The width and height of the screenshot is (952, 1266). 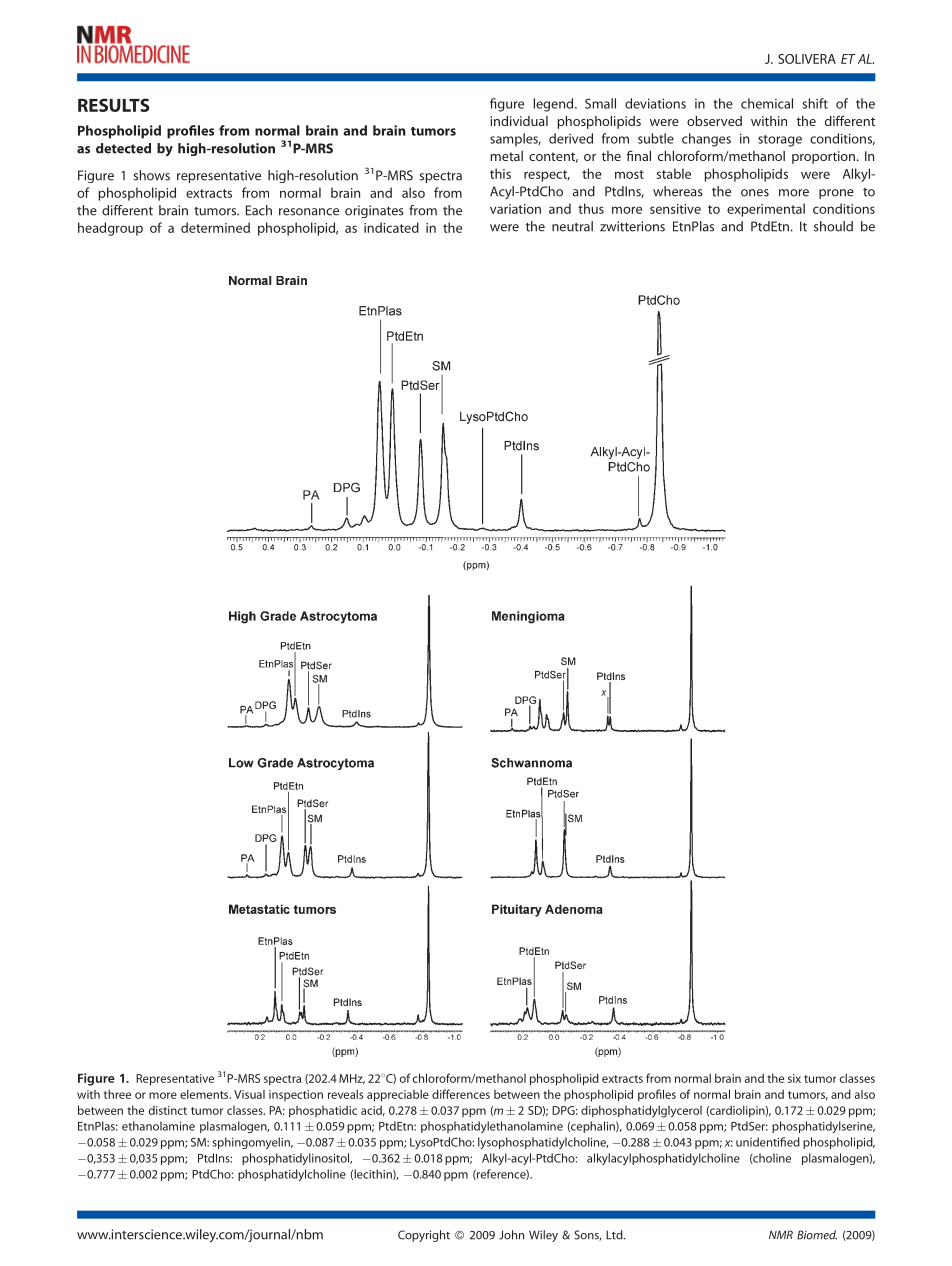 I want to click on John, so click(x=511, y=1235).
